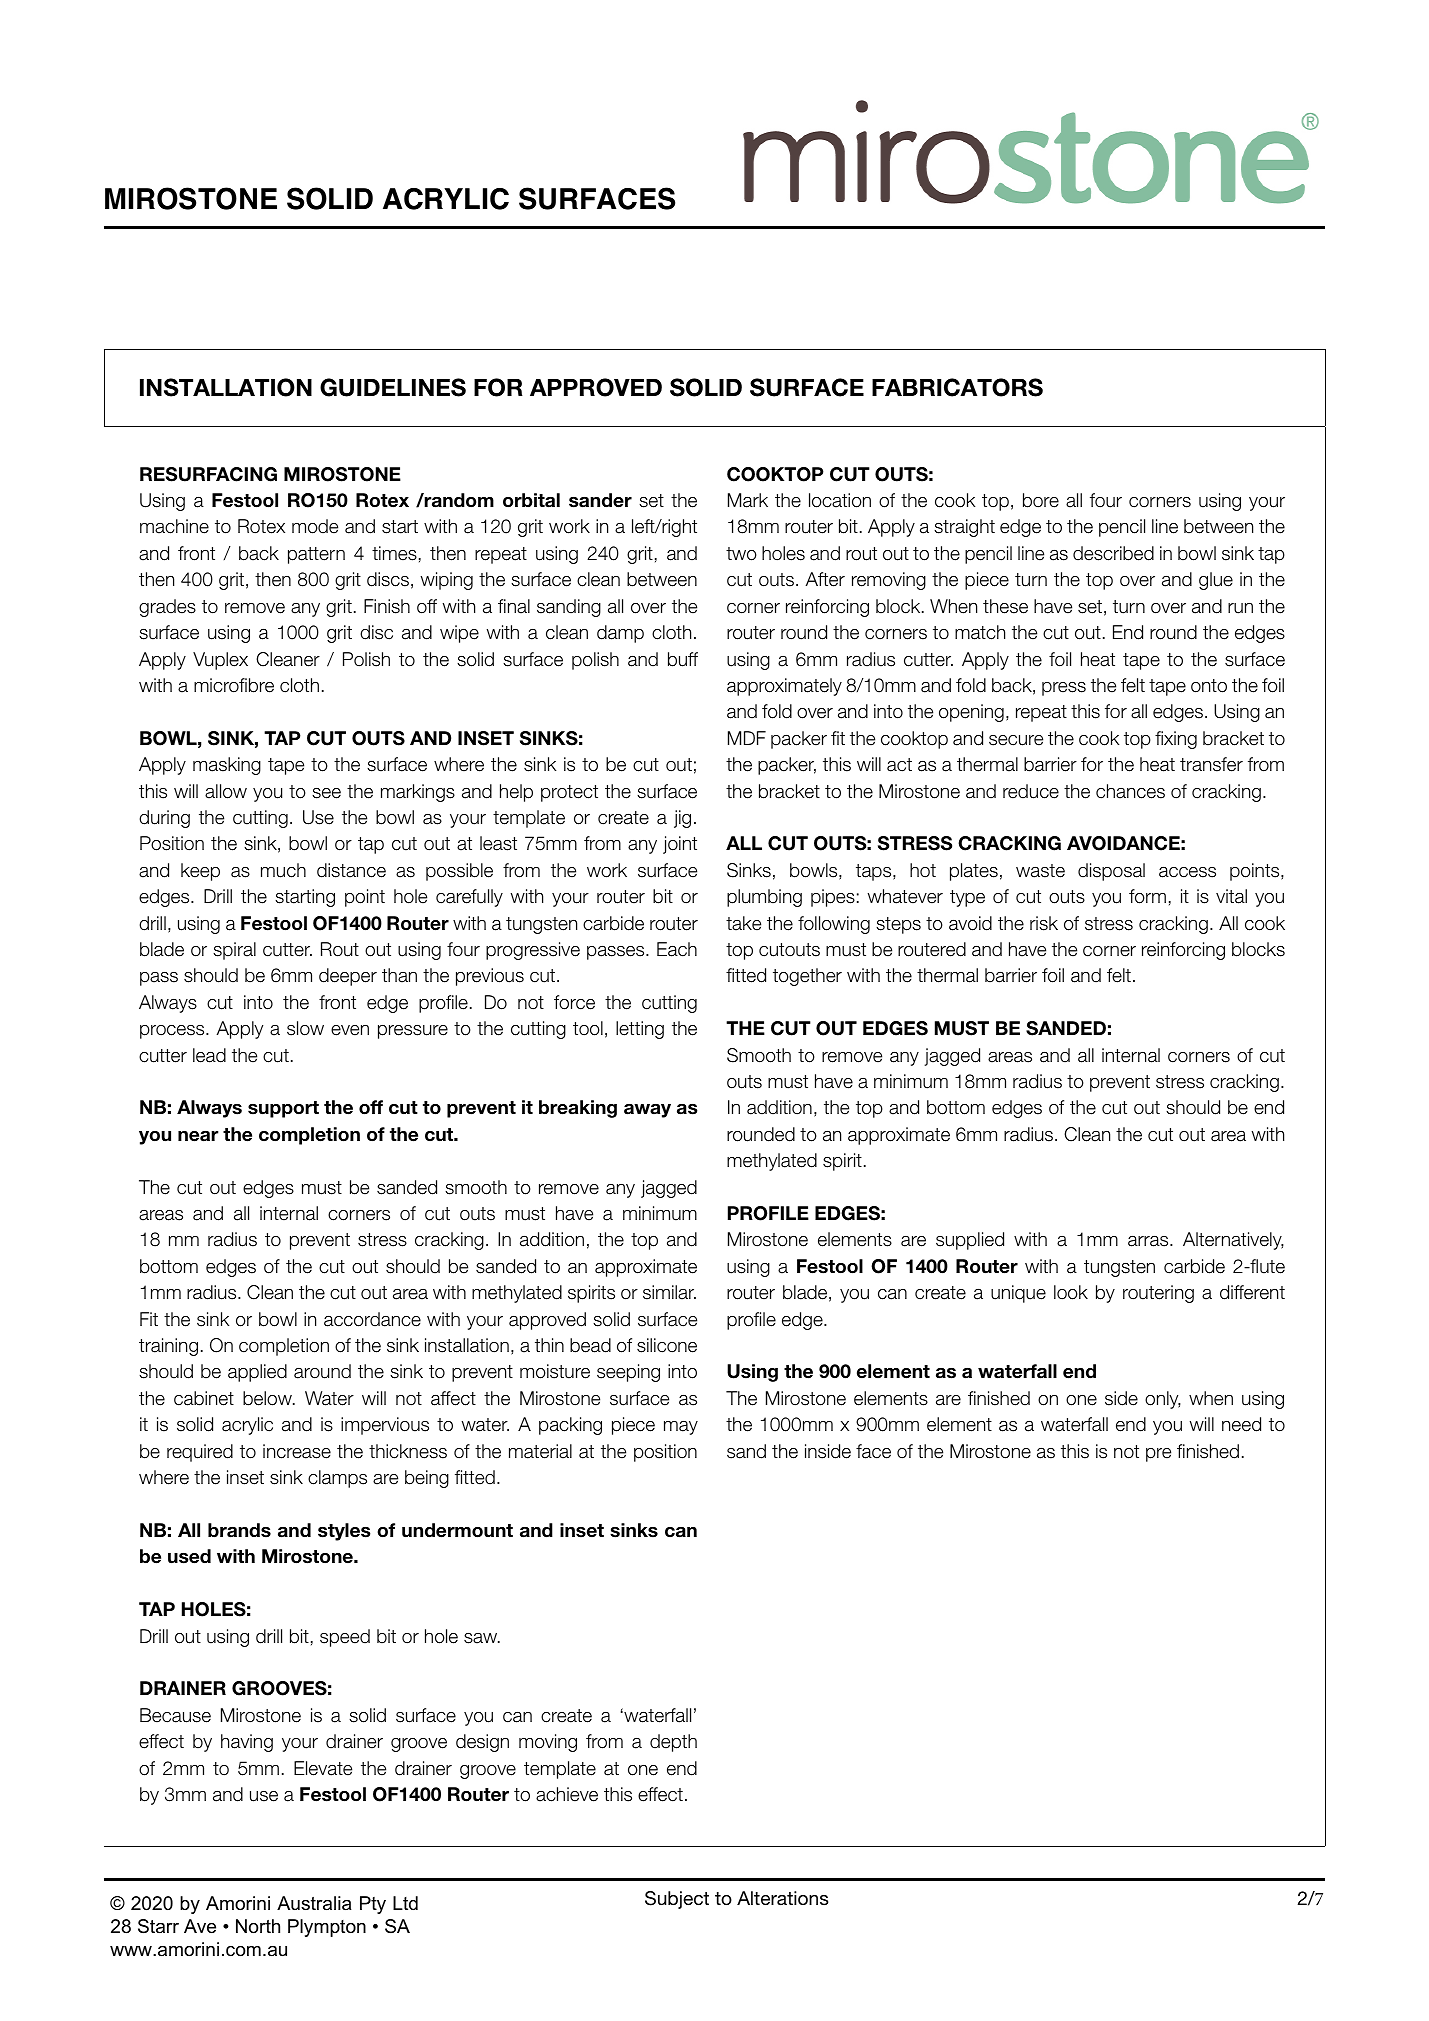 This page has height=2021, width=1429. What do you see at coordinates (208, 474) in the page?
I see `Resurfacing` at bounding box center [208, 474].
